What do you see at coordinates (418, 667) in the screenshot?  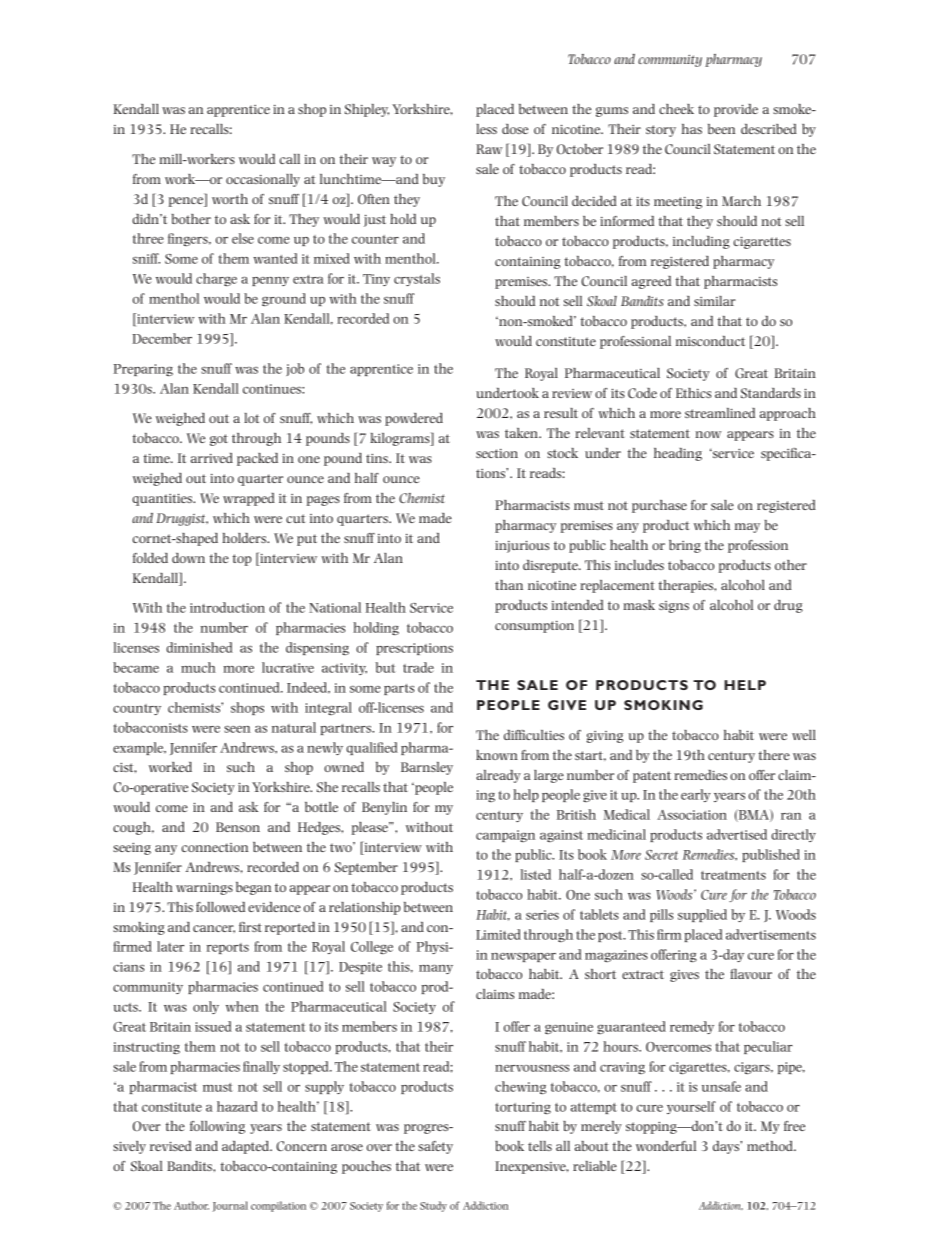 I see `trade` at bounding box center [418, 667].
